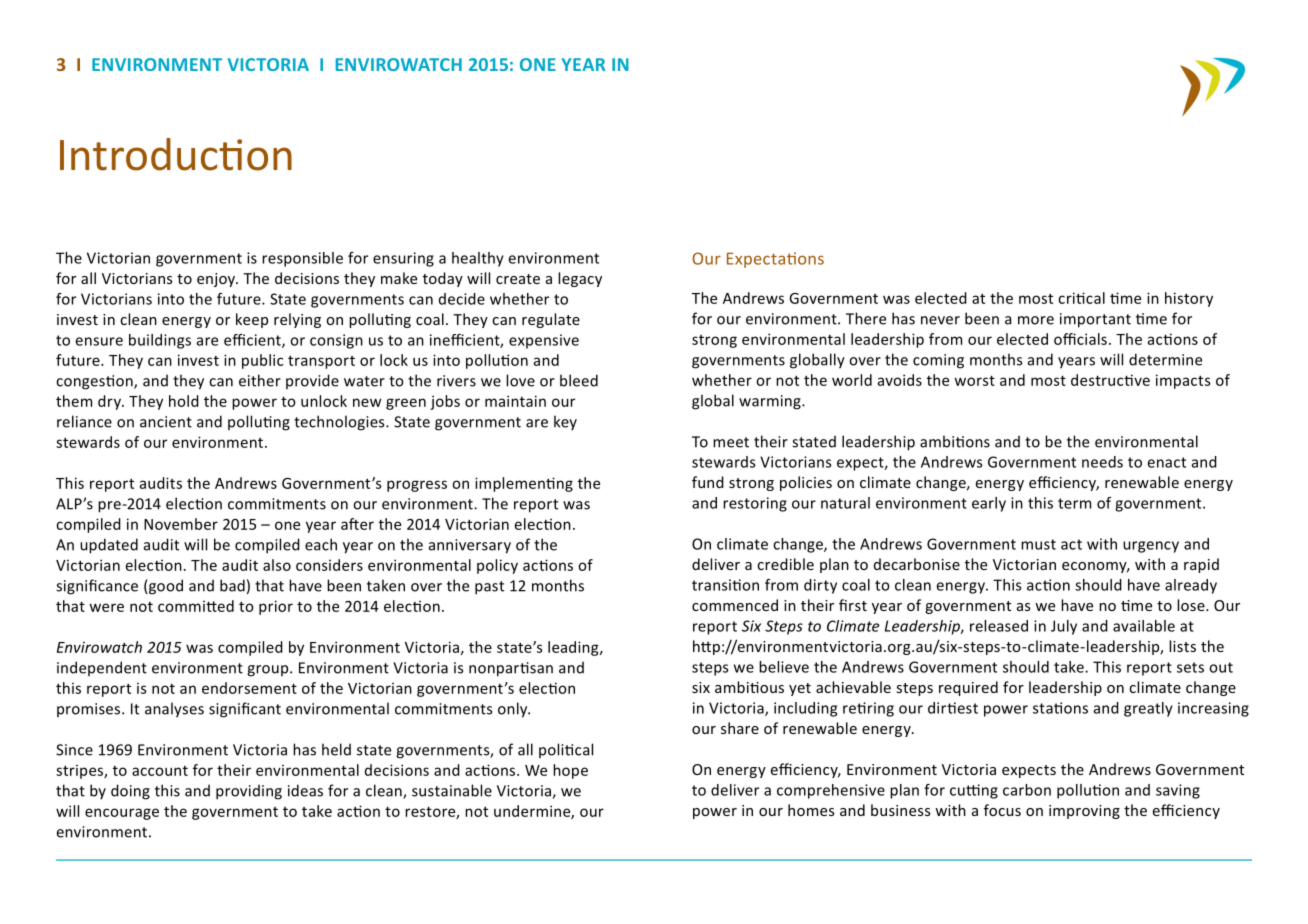  Describe the element at coordinates (1110, 380) in the image. I see `destructive` at that location.
